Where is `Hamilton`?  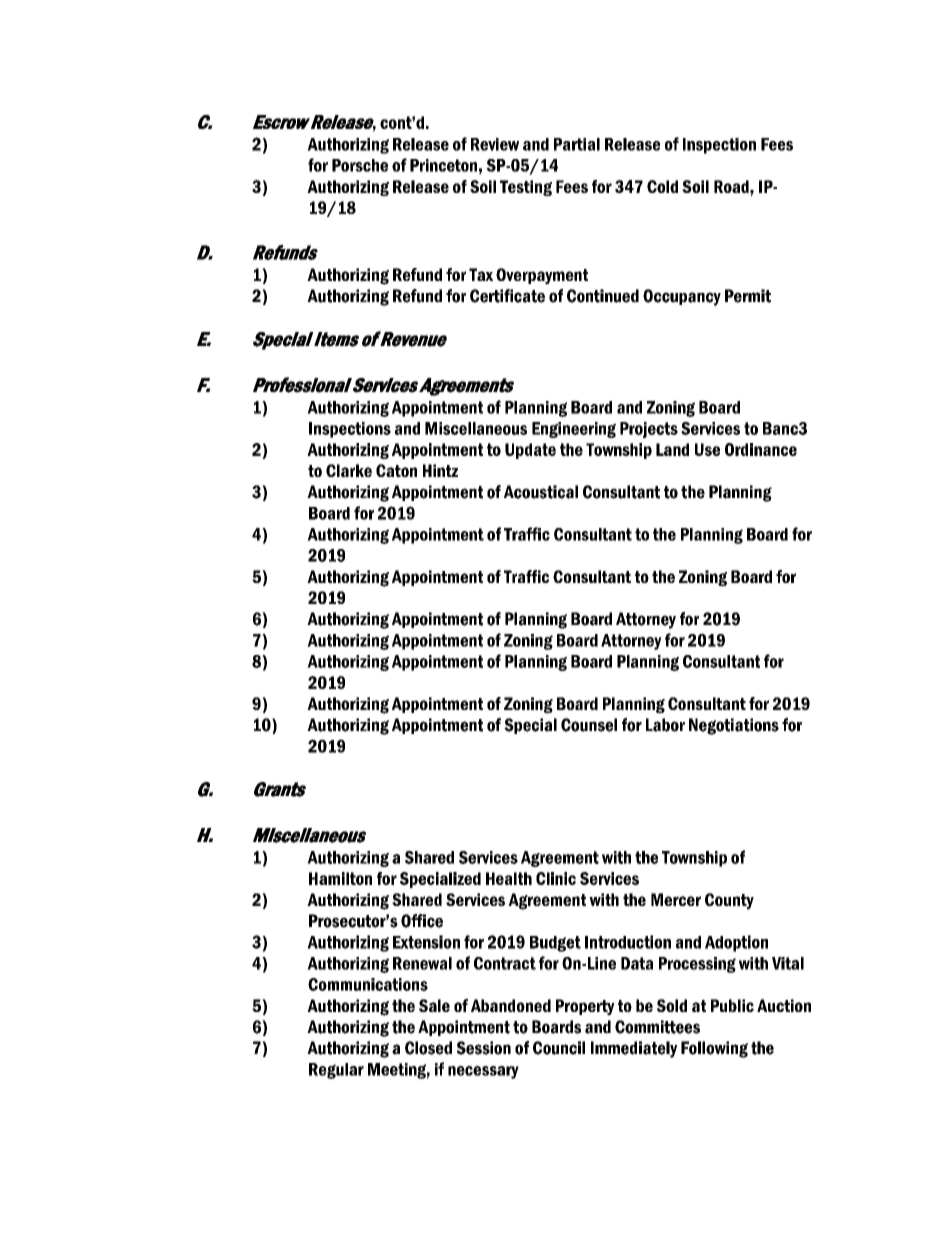 Hamilton is located at coordinates (340, 878).
